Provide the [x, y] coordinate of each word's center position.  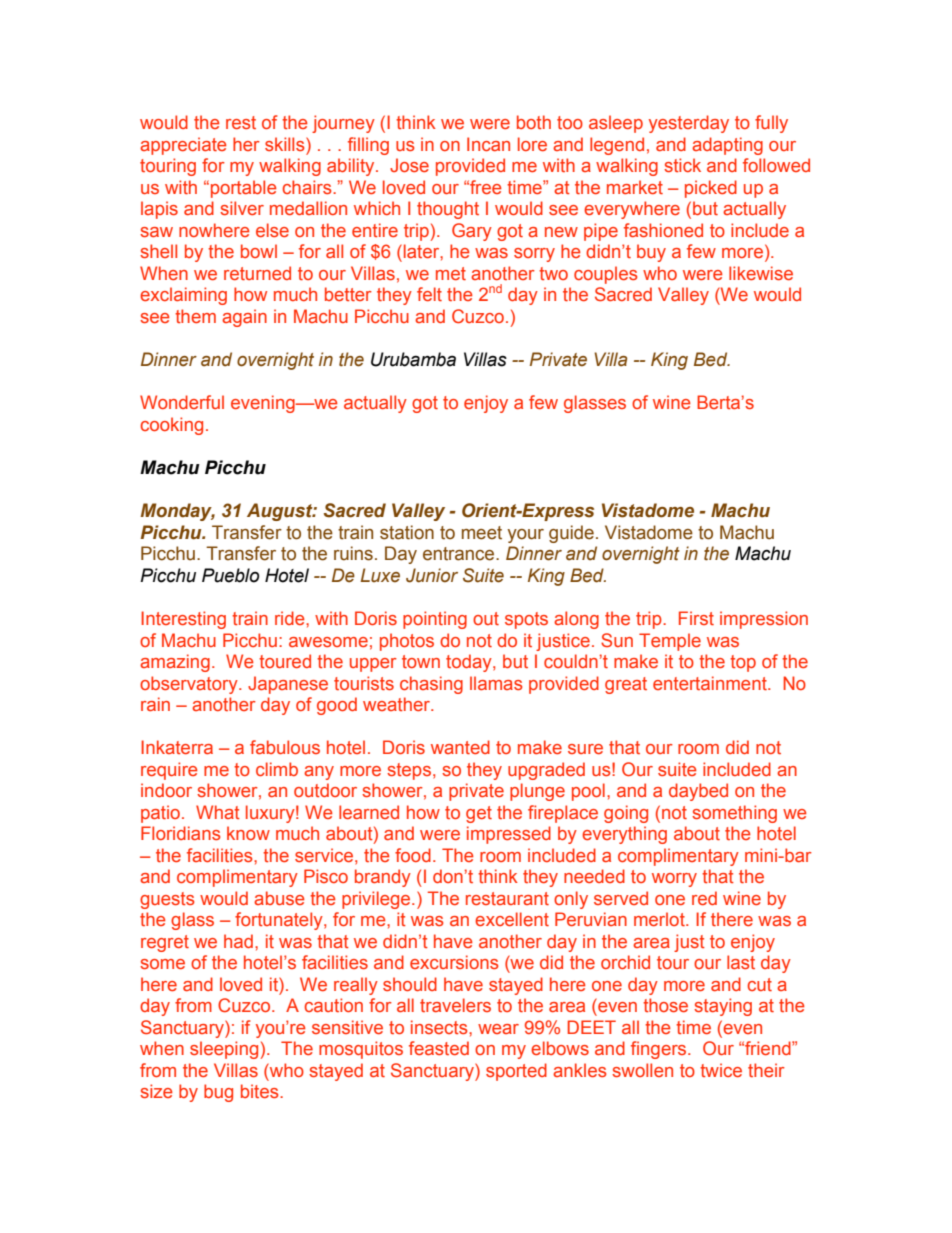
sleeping [224, 1050]
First [696, 618]
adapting [727, 146]
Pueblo [230, 575]
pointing [435, 620]
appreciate [183, 146]
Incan [488, 144]
